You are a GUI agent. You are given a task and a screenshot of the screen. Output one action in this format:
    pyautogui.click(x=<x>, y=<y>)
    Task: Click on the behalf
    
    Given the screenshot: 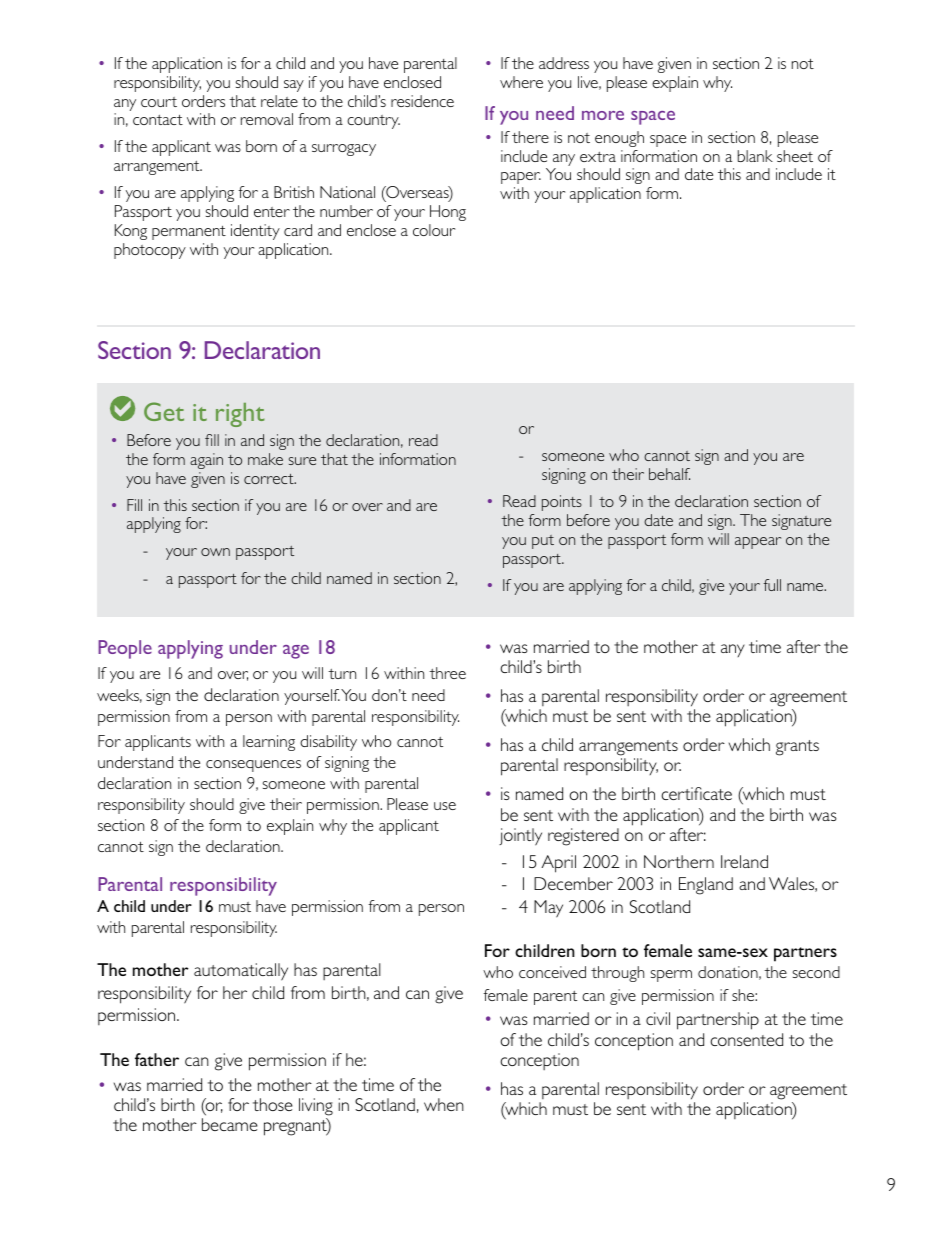 What is the action you would take?
    pyautogui.click(x=669, y=474)
